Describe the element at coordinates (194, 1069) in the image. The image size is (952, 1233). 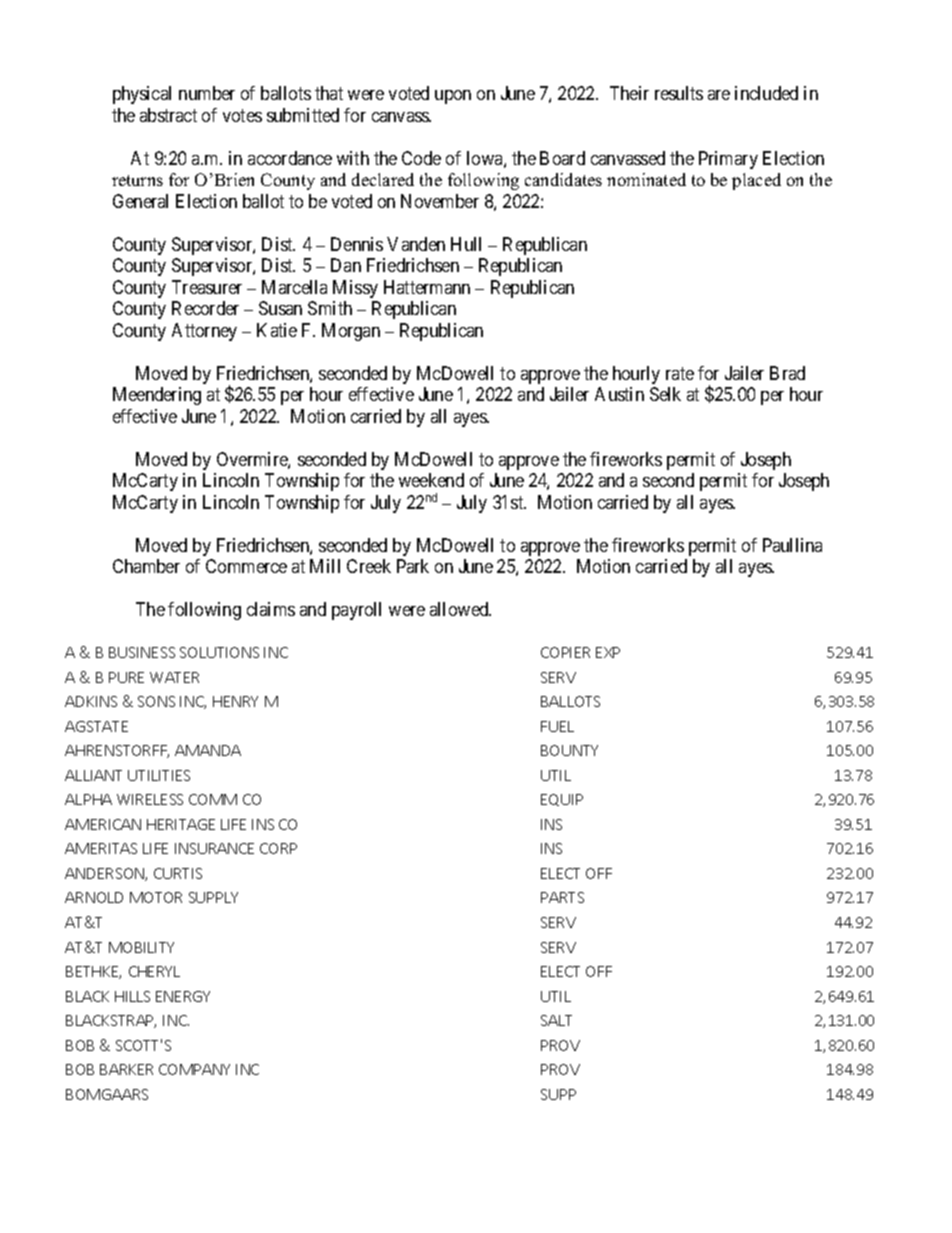
I see `COMPANY` at that location.
